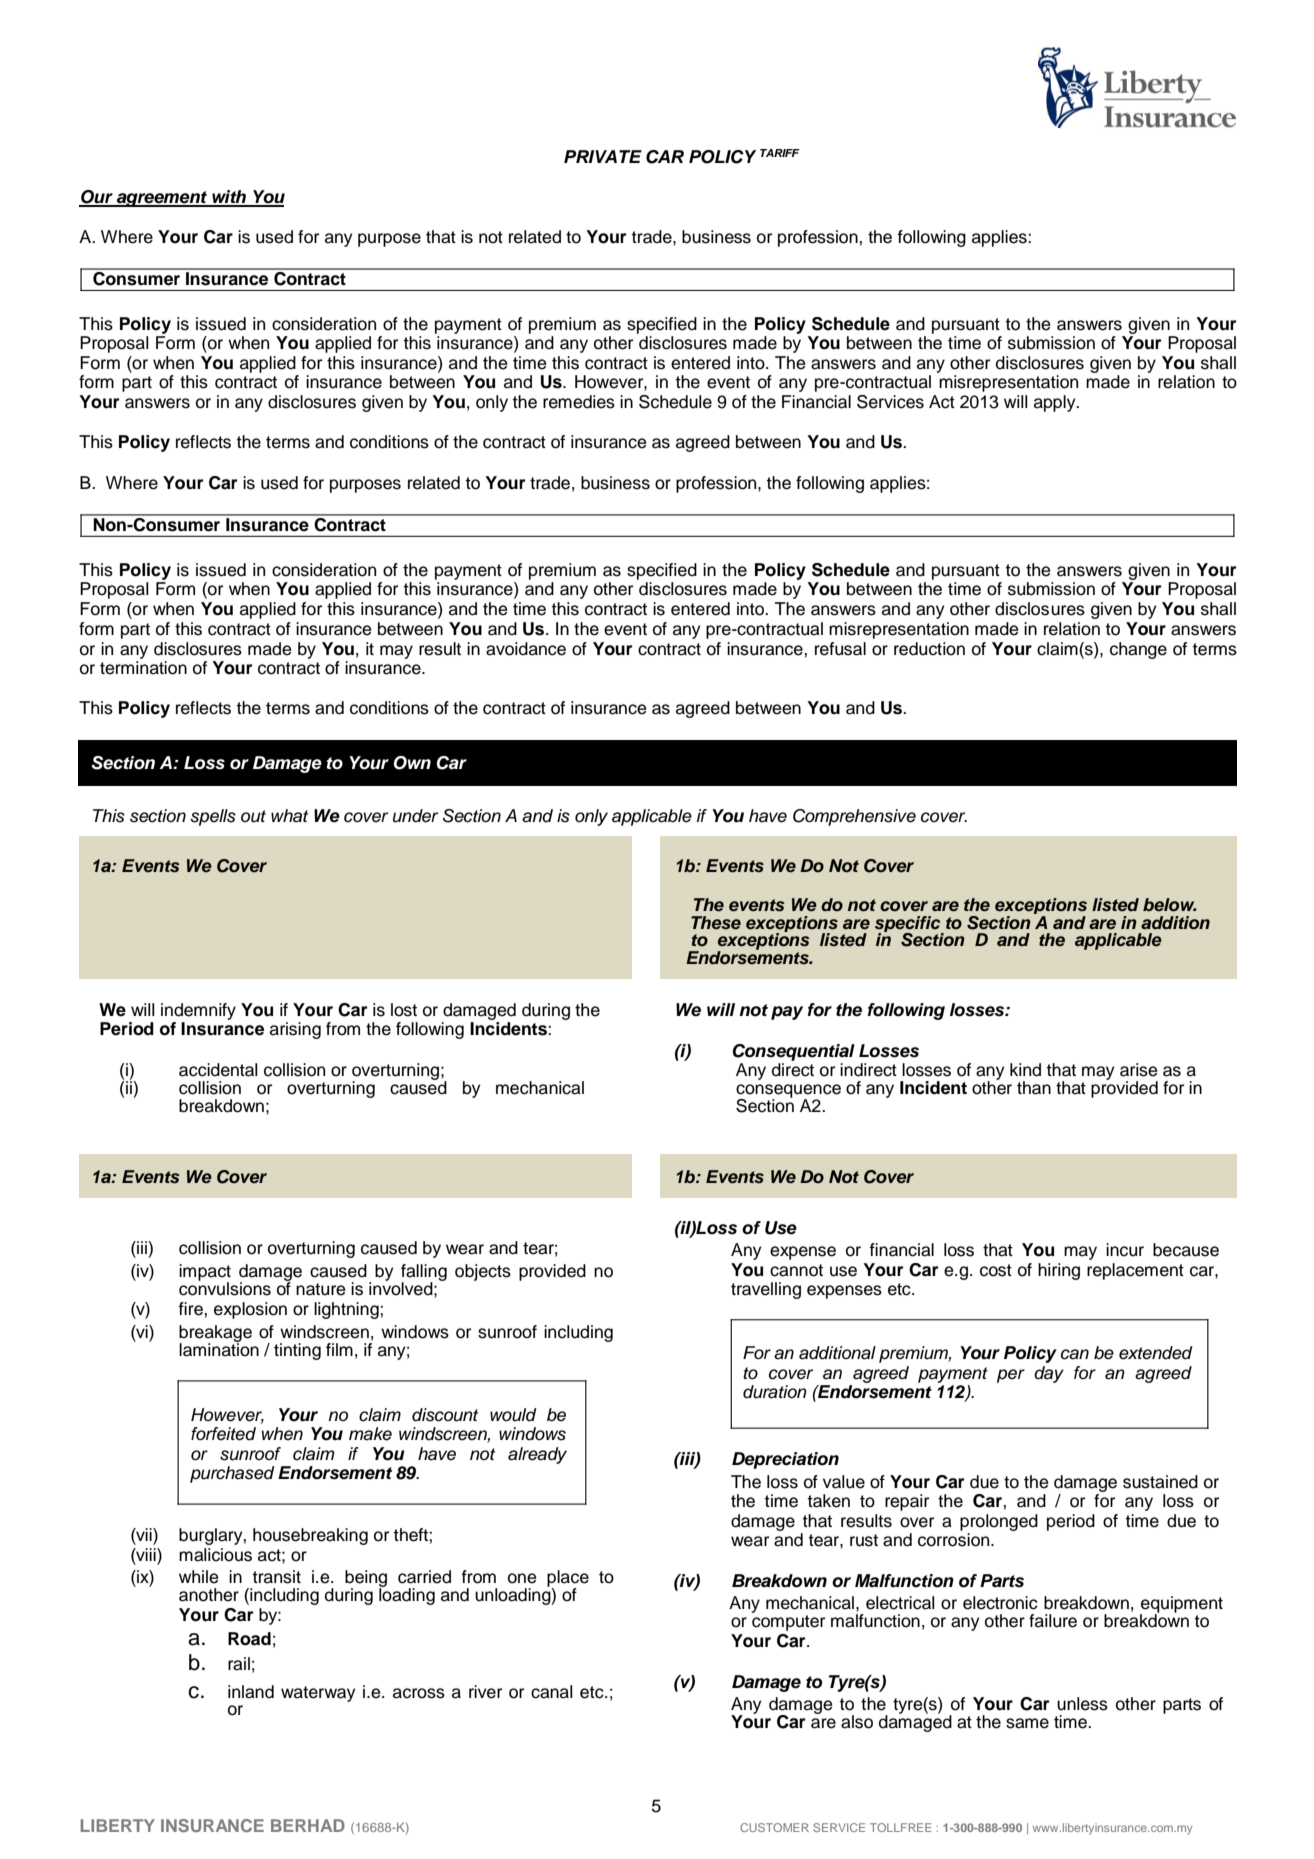  What do you see at coordinates (1138, 650) in the screenshot?
I see `change` at bounding box center [1138, 650].
